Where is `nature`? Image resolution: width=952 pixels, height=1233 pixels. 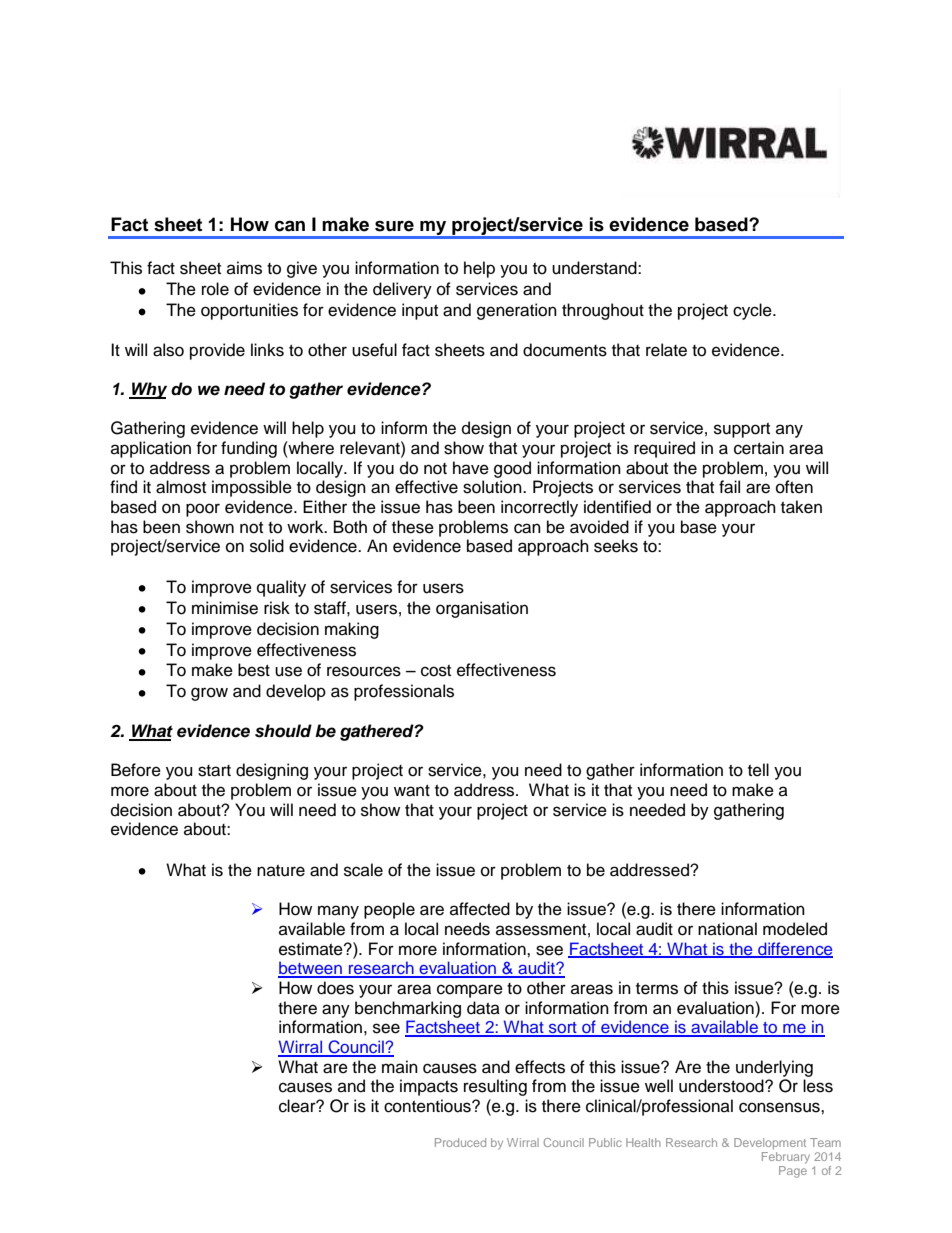
nature is located at coordinates (281, 871).
